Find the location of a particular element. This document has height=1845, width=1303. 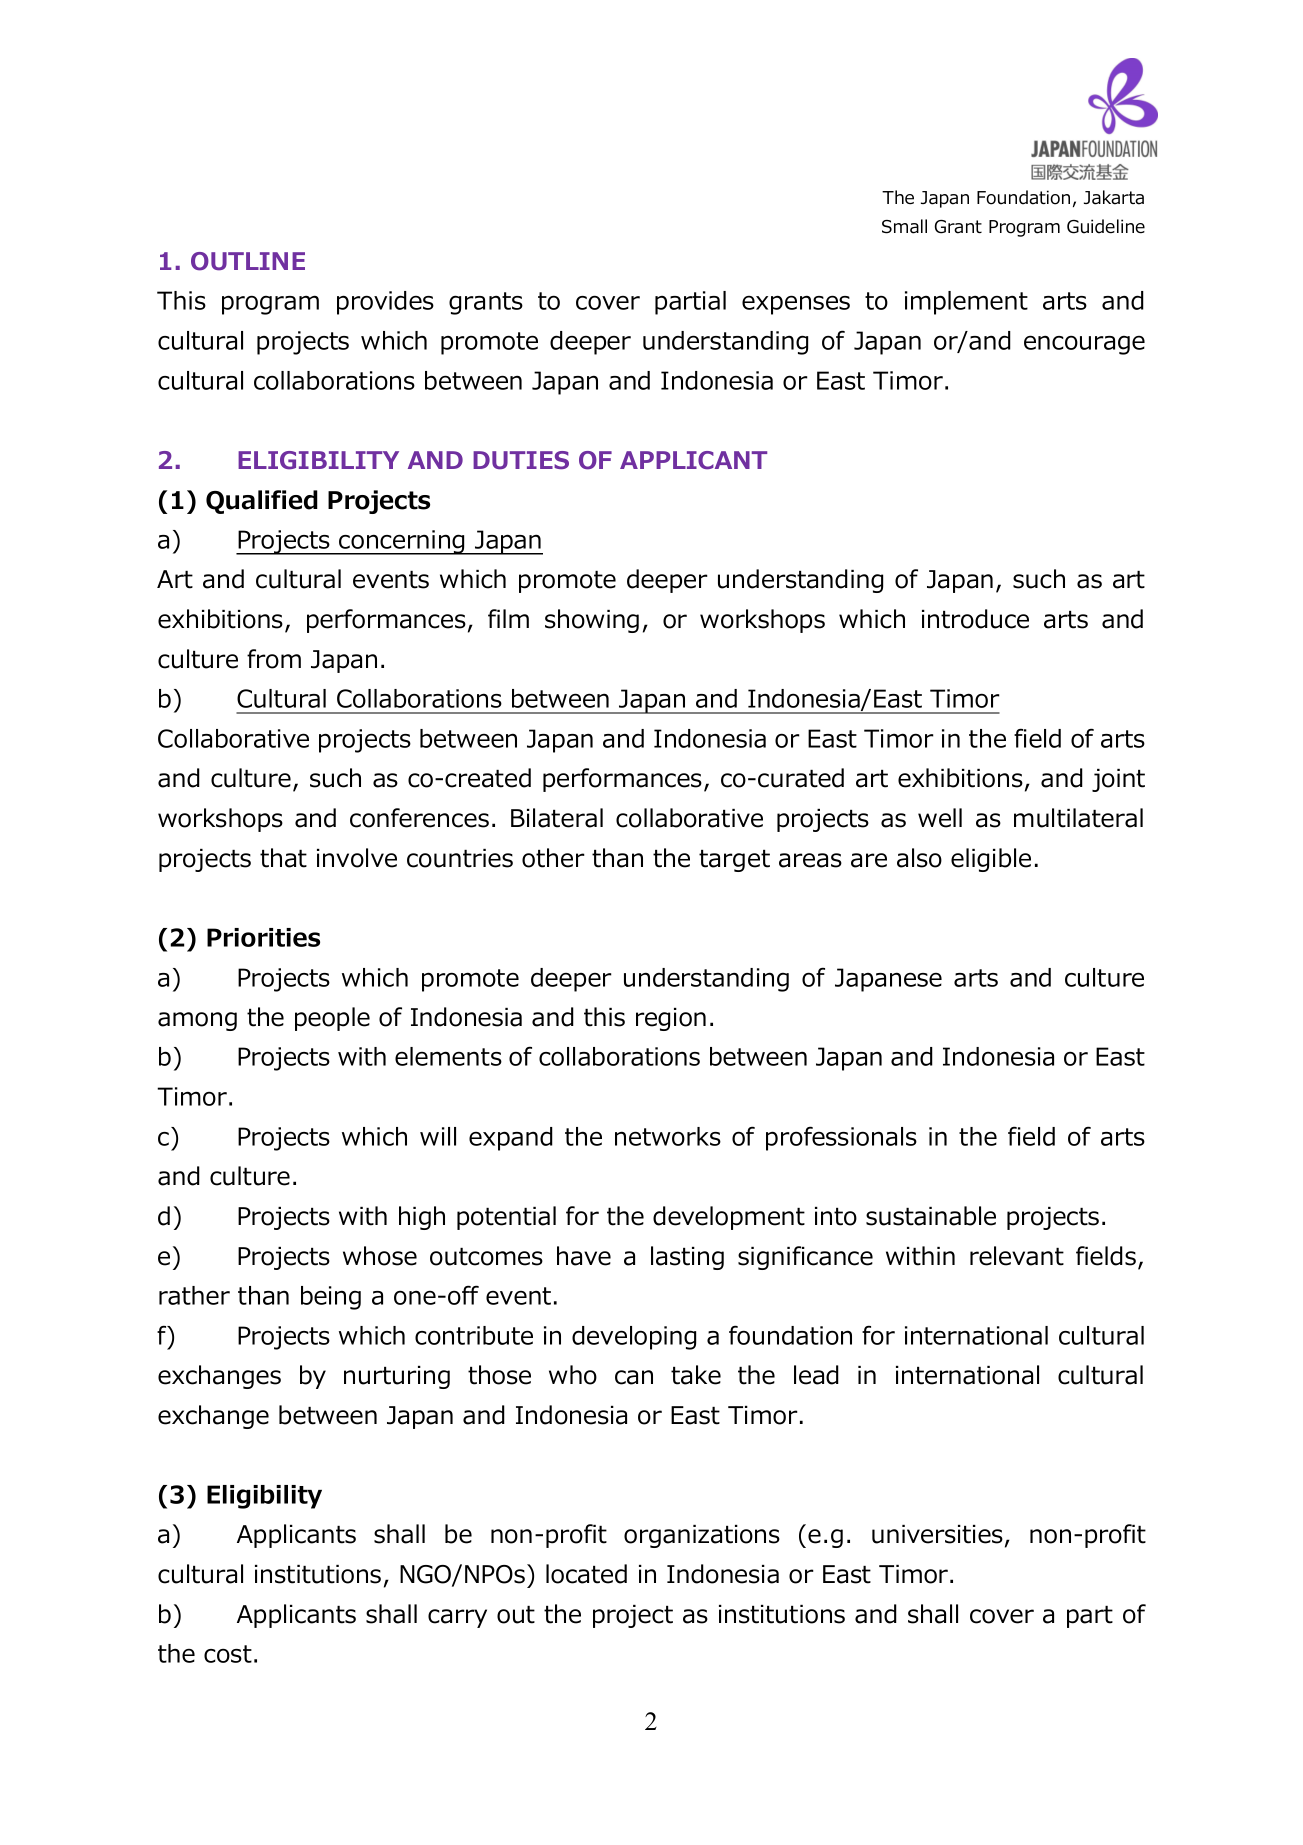

will is located at coordinates (438, 1136).
